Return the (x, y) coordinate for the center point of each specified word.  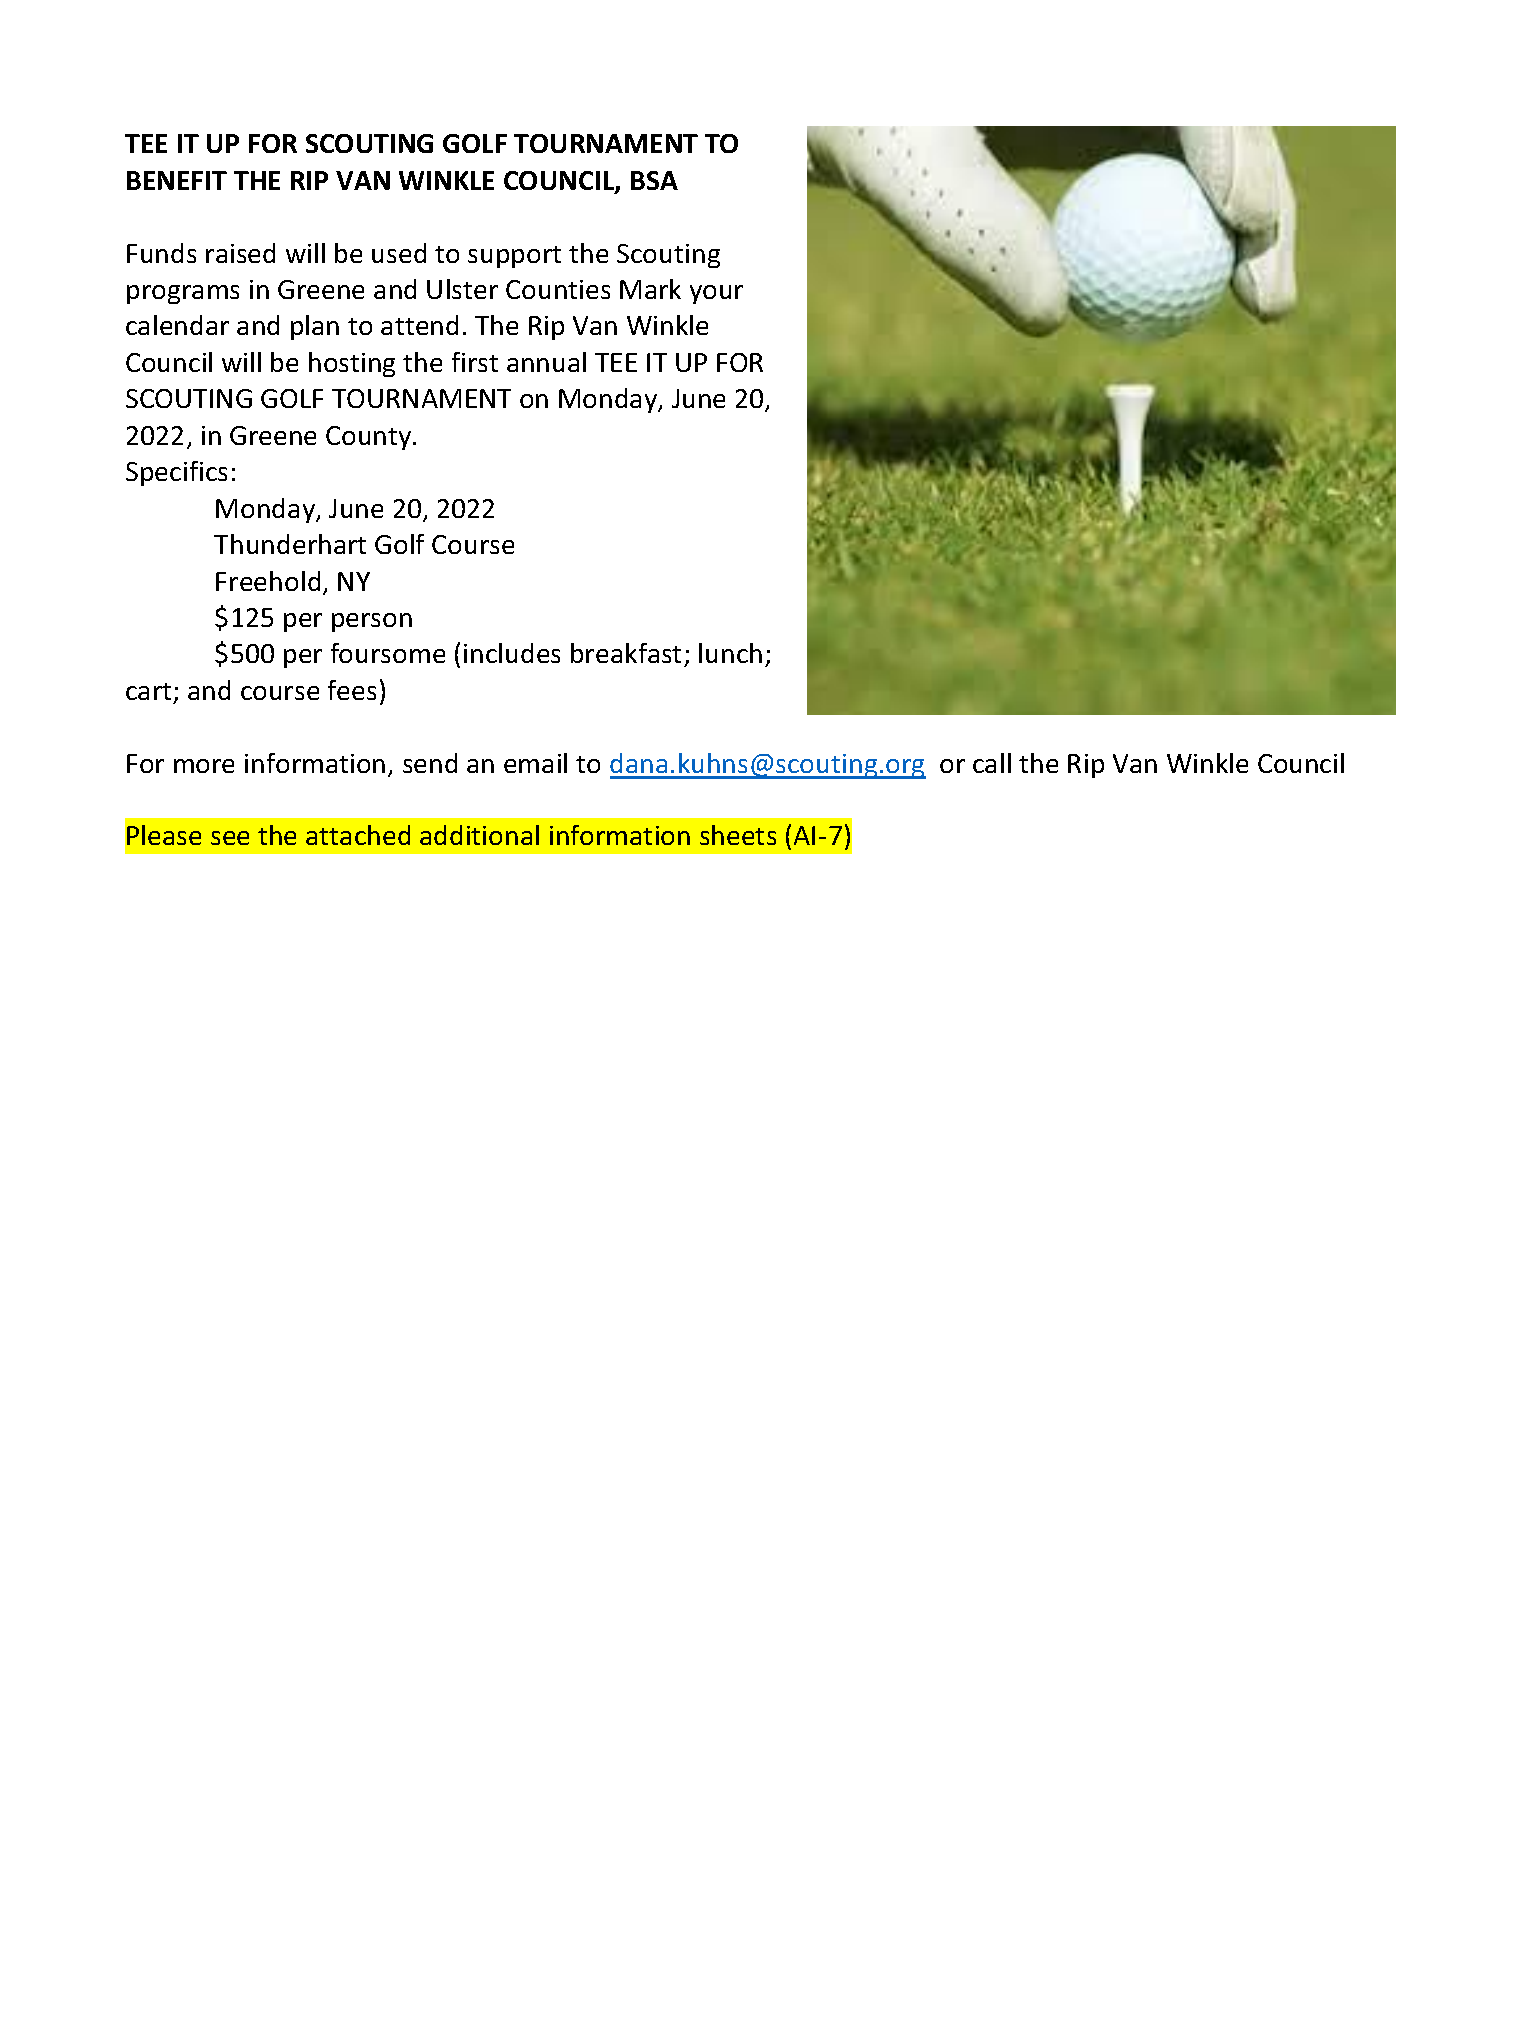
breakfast (626, 653)
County (370, 438)
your (716, 294)
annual (546, 362)
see (230, 838)
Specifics (176, 473)
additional (479, 835)
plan (315, 327)
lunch (730, 653)
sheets (738, 835)
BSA (654, 180)
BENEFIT (177, 180)
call (992, 763)
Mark (650, 289)
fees (352, 690)
